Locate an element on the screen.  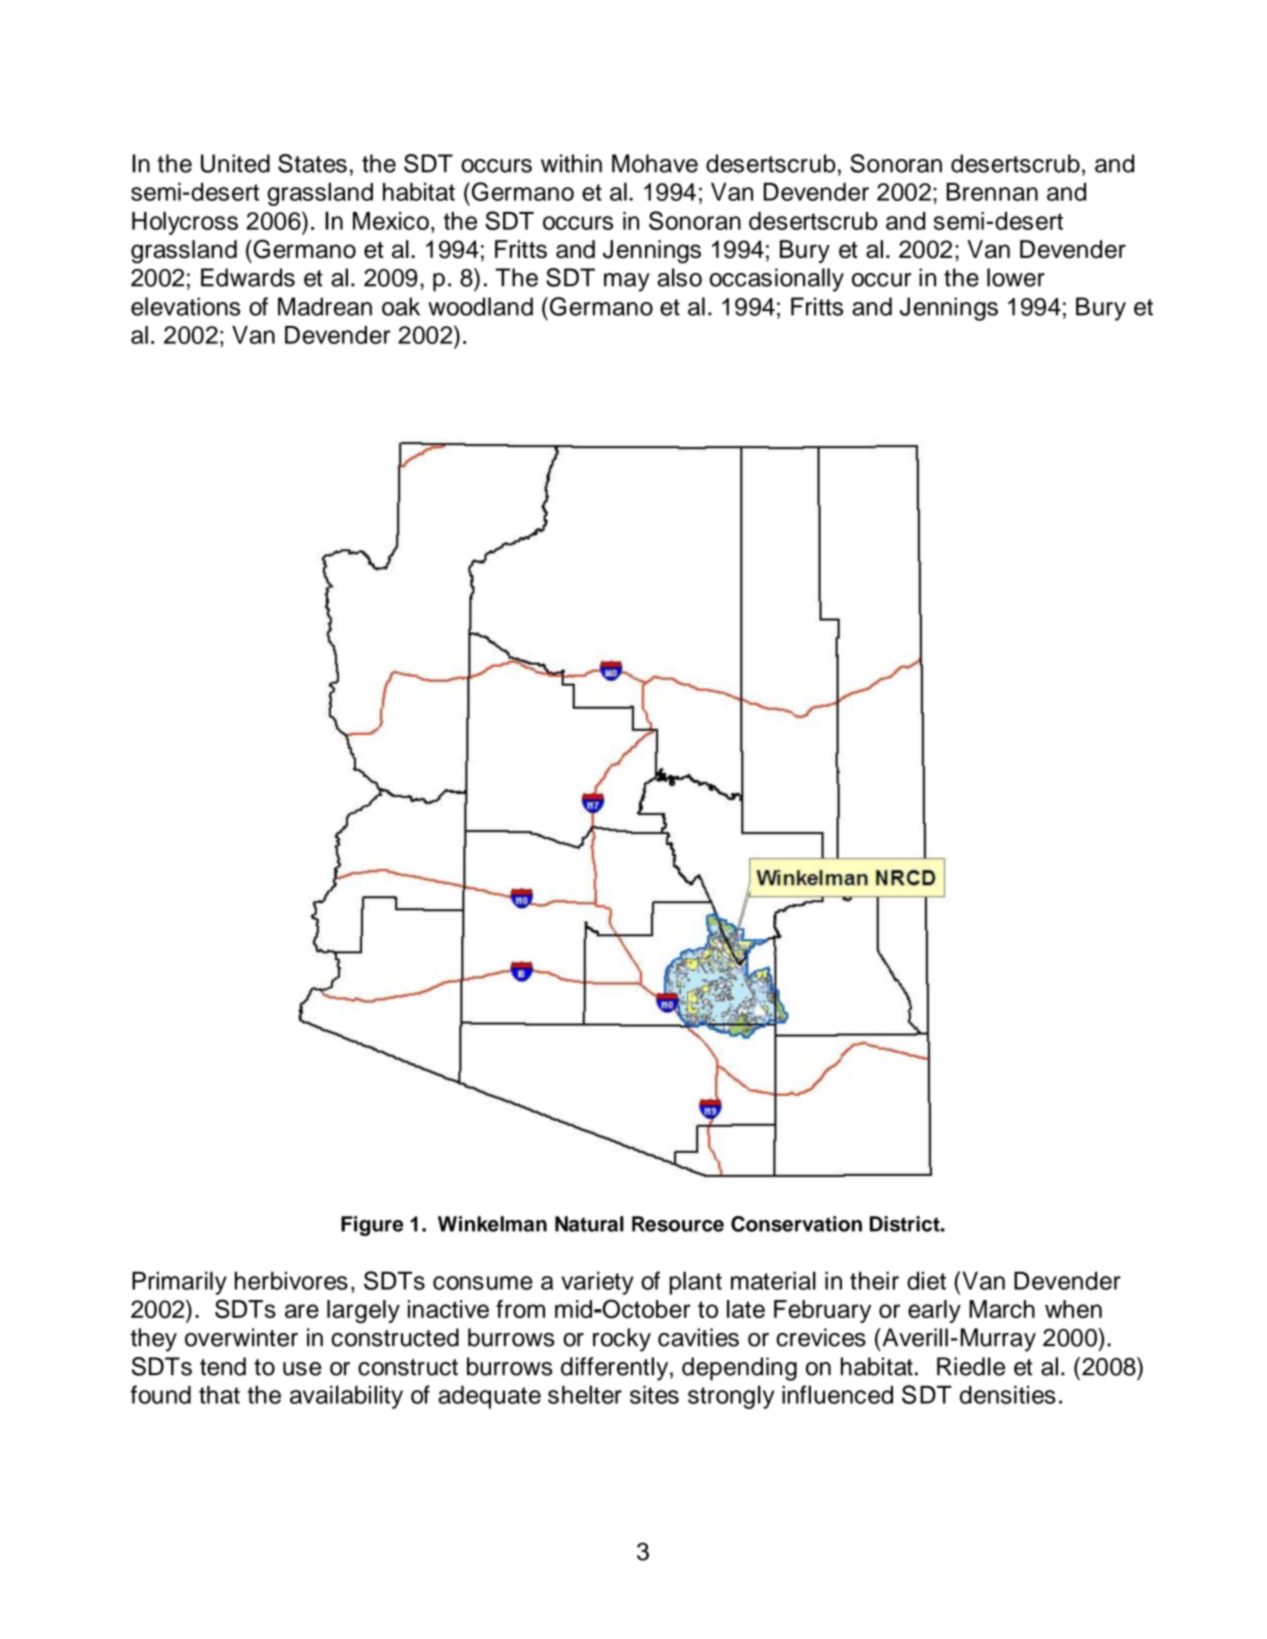
densities is located at coordinates (1008, 1395).
